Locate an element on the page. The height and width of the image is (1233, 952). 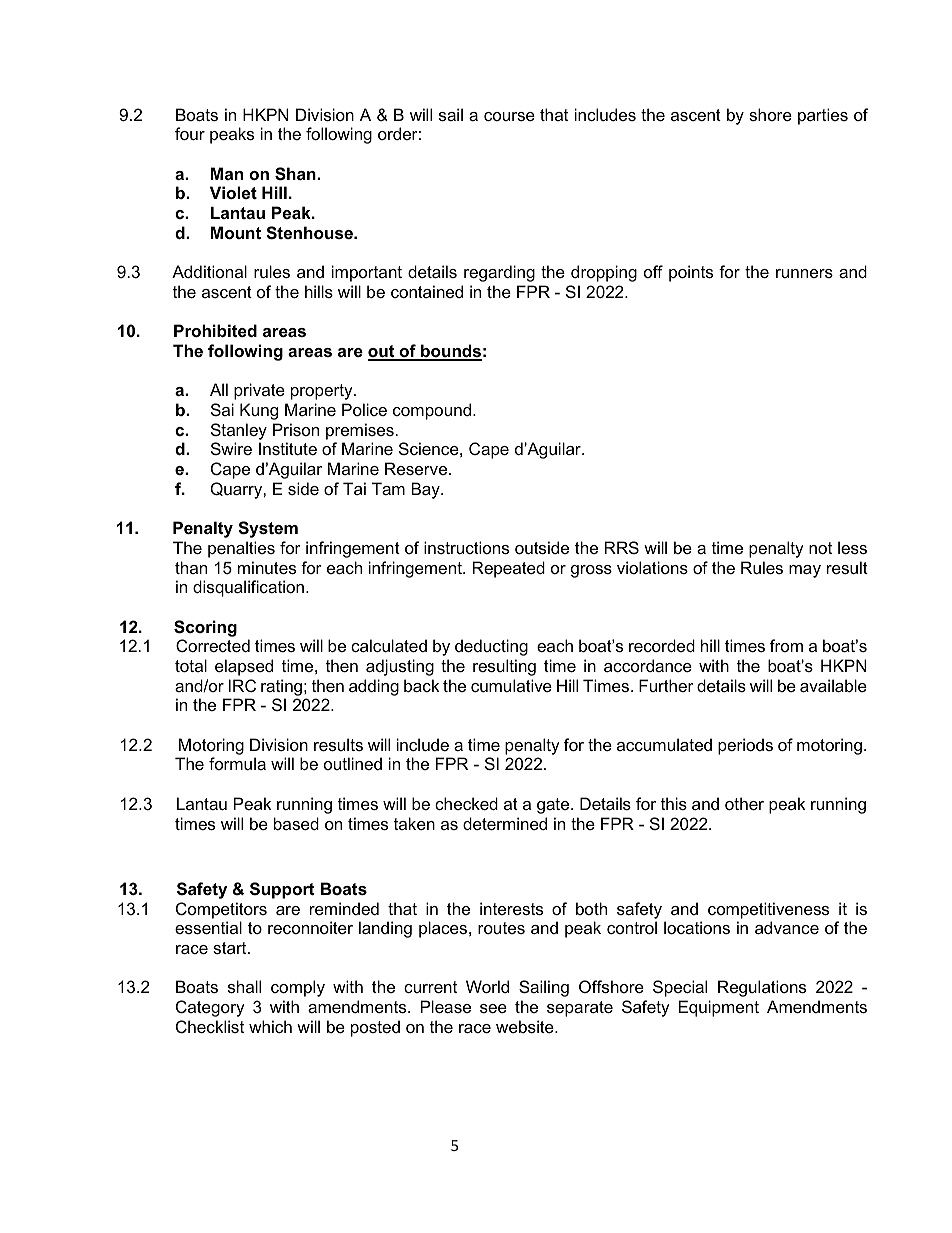
private is located at coordinates (259, 391).
